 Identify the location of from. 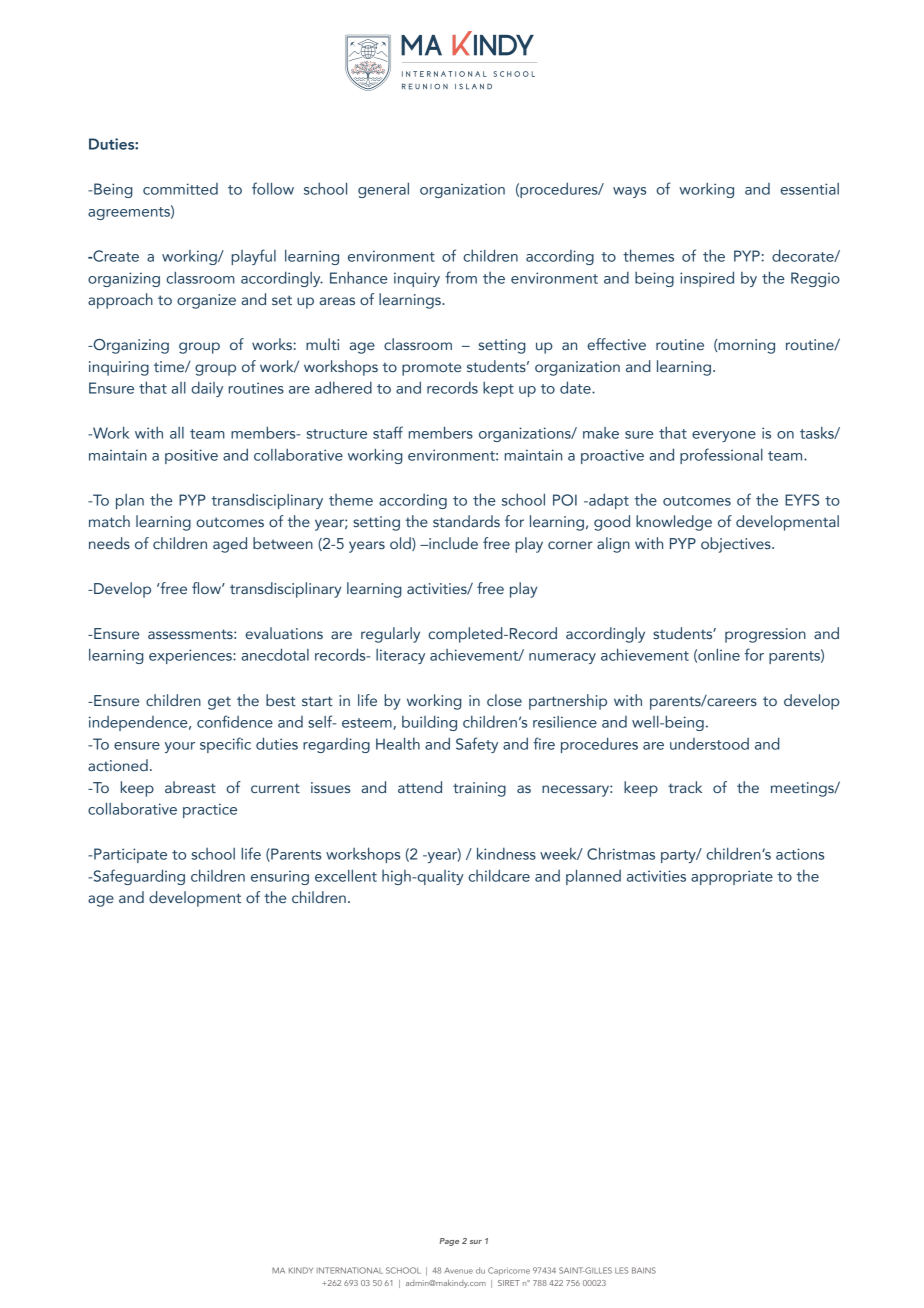
(461, 277).
